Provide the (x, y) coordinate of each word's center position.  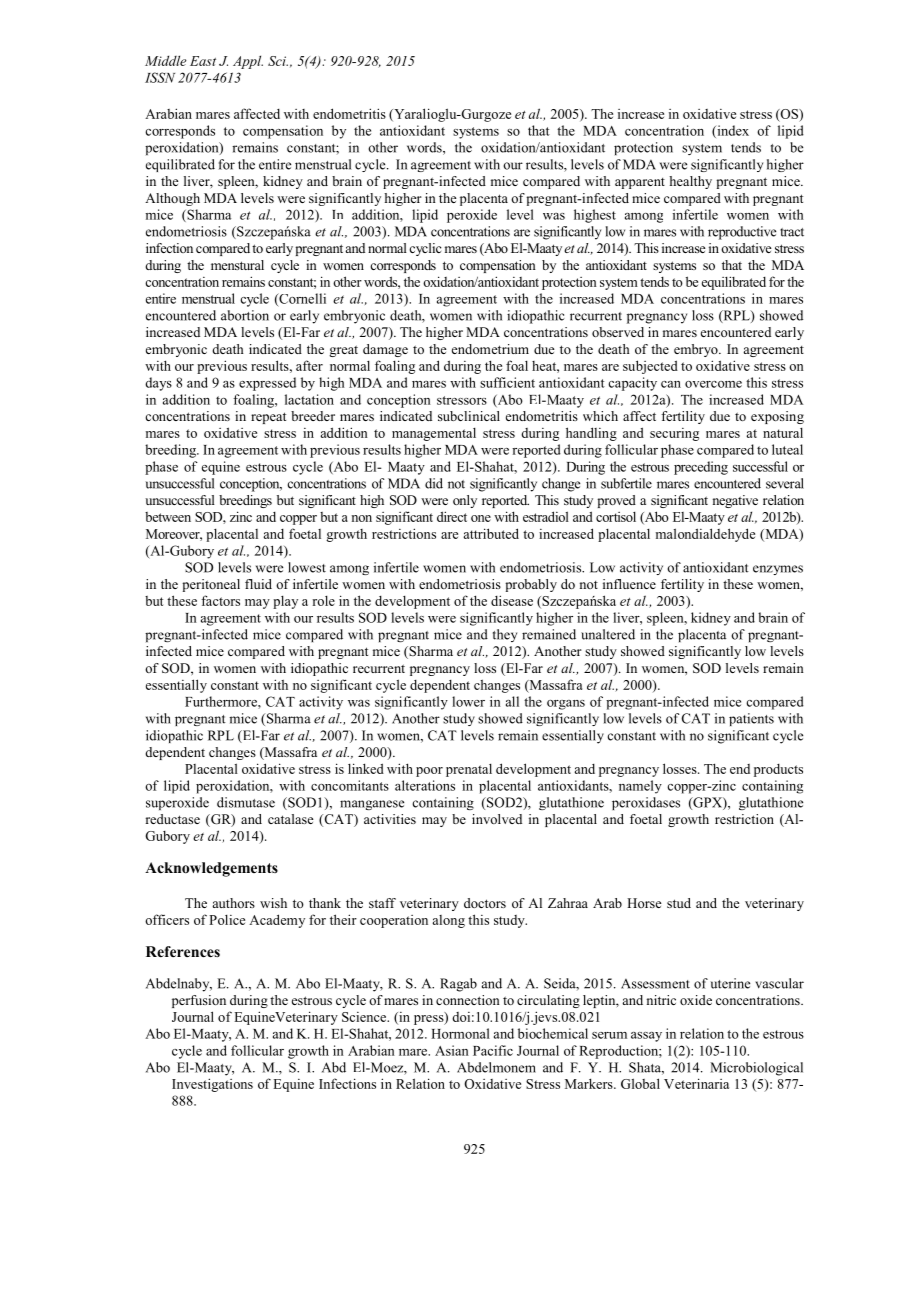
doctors (485, 903)
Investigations (212, 1085)
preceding (701, 468)
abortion (245, 315)
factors (220, 600)
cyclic (425, 249)
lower (468, 701)
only (465, 501)
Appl (248, 62)
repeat (268, 418)
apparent (640, 183)
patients (751, 719)
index (732, 131)
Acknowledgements (211, 869)
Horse (644, 903)
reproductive (742, 233)
